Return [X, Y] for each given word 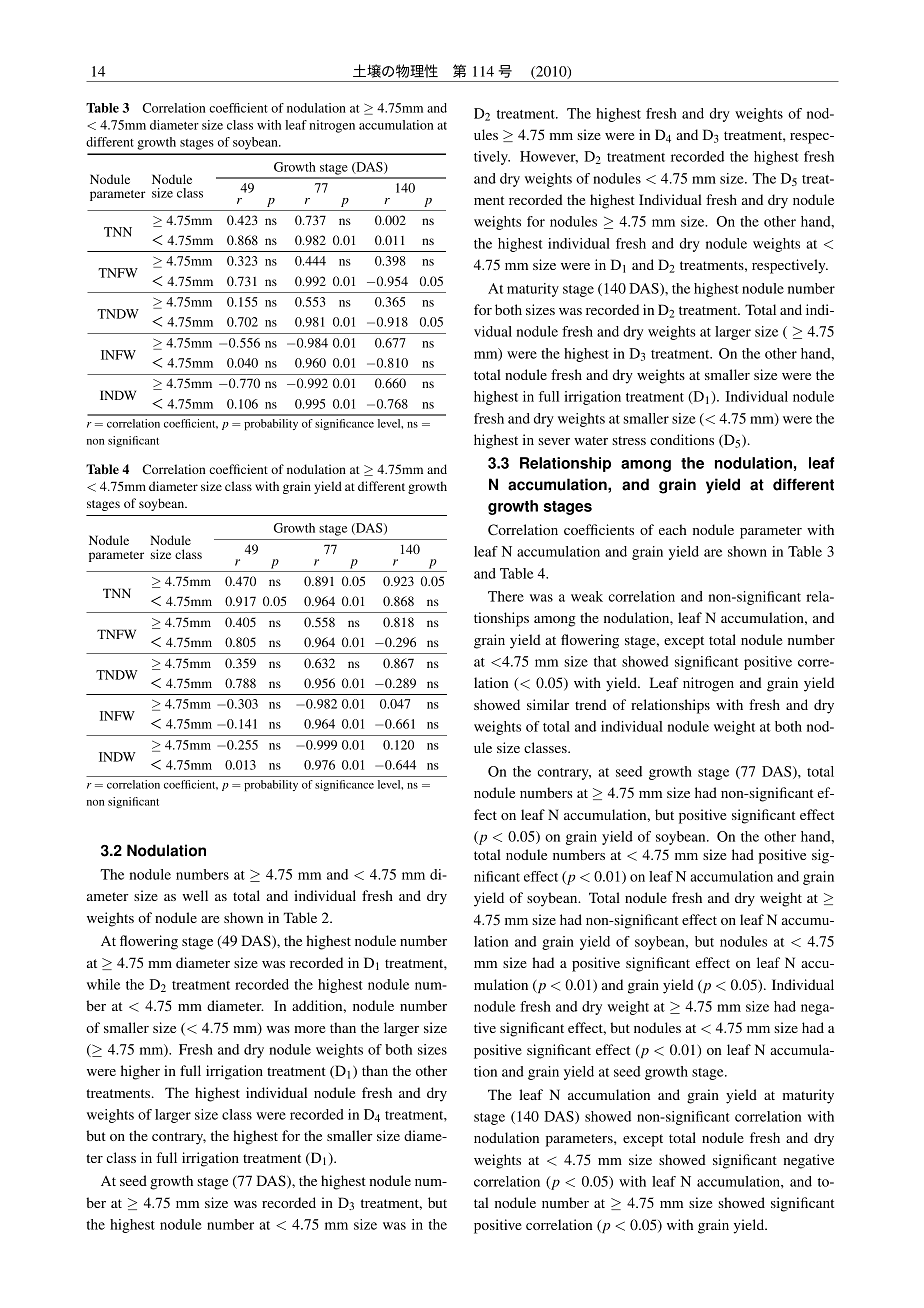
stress [629, 440]
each [673, 529]
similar [548, 704]
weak [587, 596]
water [591, 440]
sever [554, 441]
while [103, 984]
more [309, 1029]
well [195, 895]
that [605, 661]
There [506, 596]
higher [140, 1072]
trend [591, 704]
